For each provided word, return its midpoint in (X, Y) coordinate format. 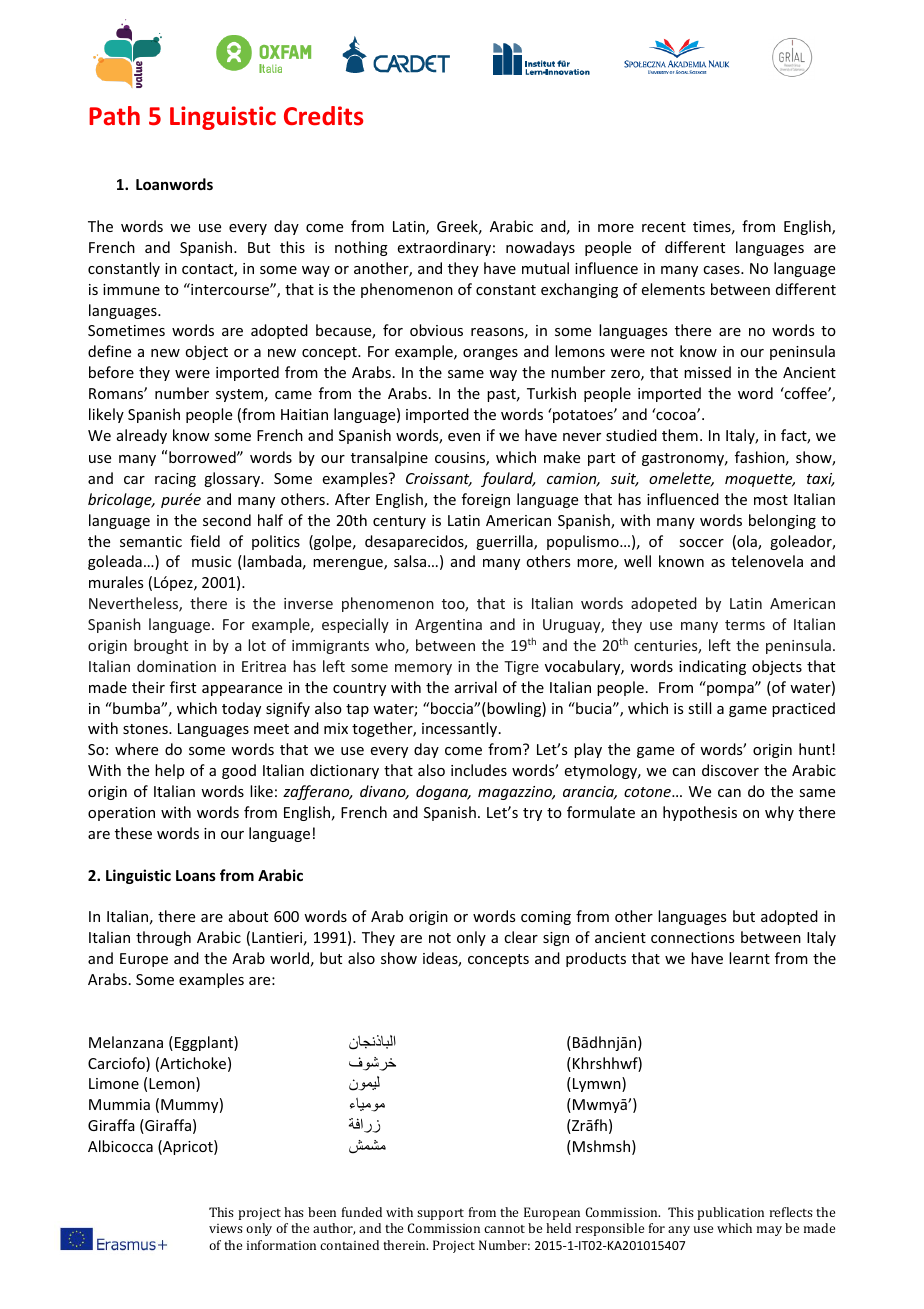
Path (114, 115)
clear (521, 937)
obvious (436, 330)
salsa (411, 561)
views (226, 1228)
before (111, 372)
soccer (701, 543)
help (169, 771)
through (163, 938)
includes (479, 770)
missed (707, 372)
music (211, 561)
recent (664, 227)
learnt (749, 958)
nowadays (540, 248)
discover (730, 770)
